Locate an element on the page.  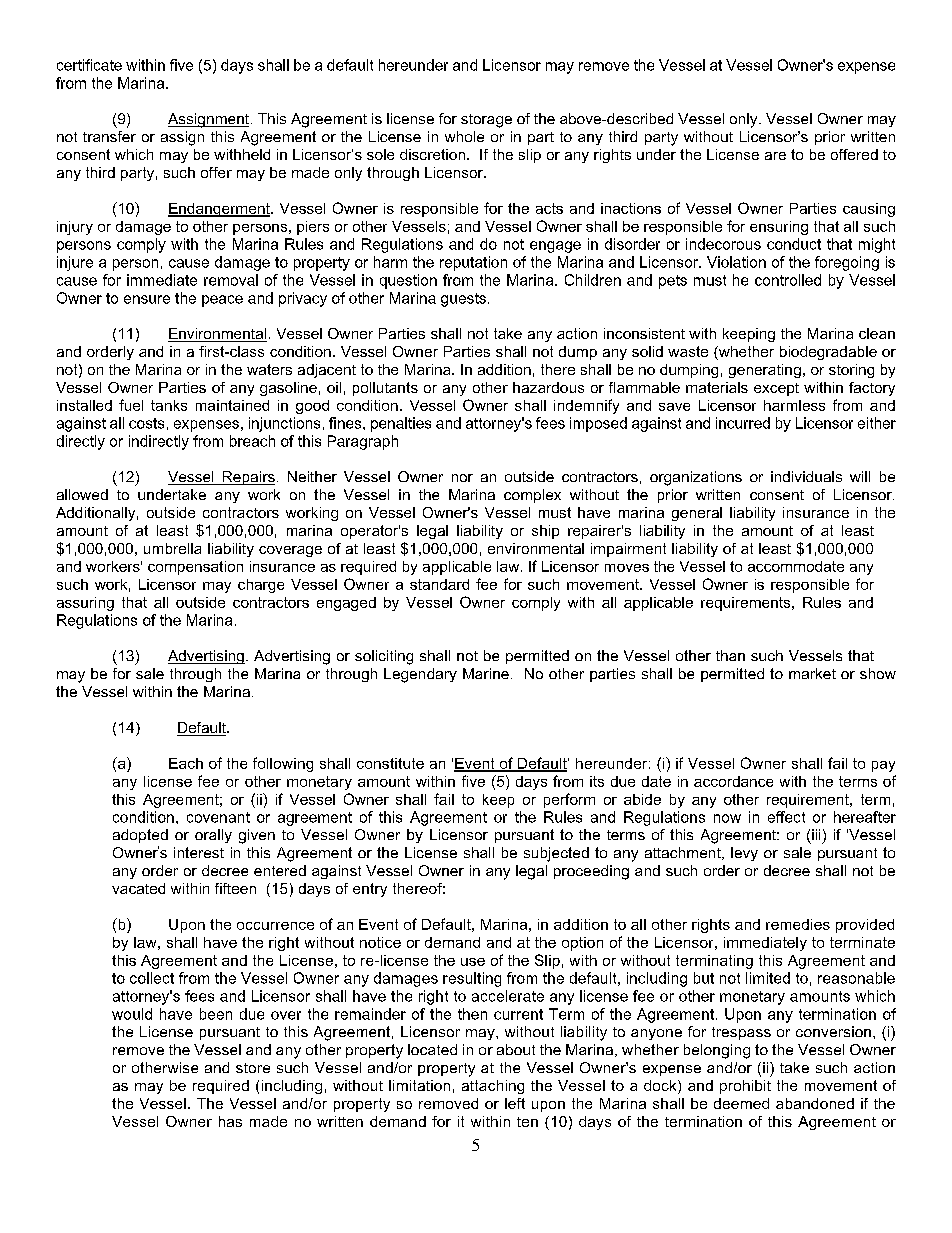
interest is located at coordinates (199, 852).
